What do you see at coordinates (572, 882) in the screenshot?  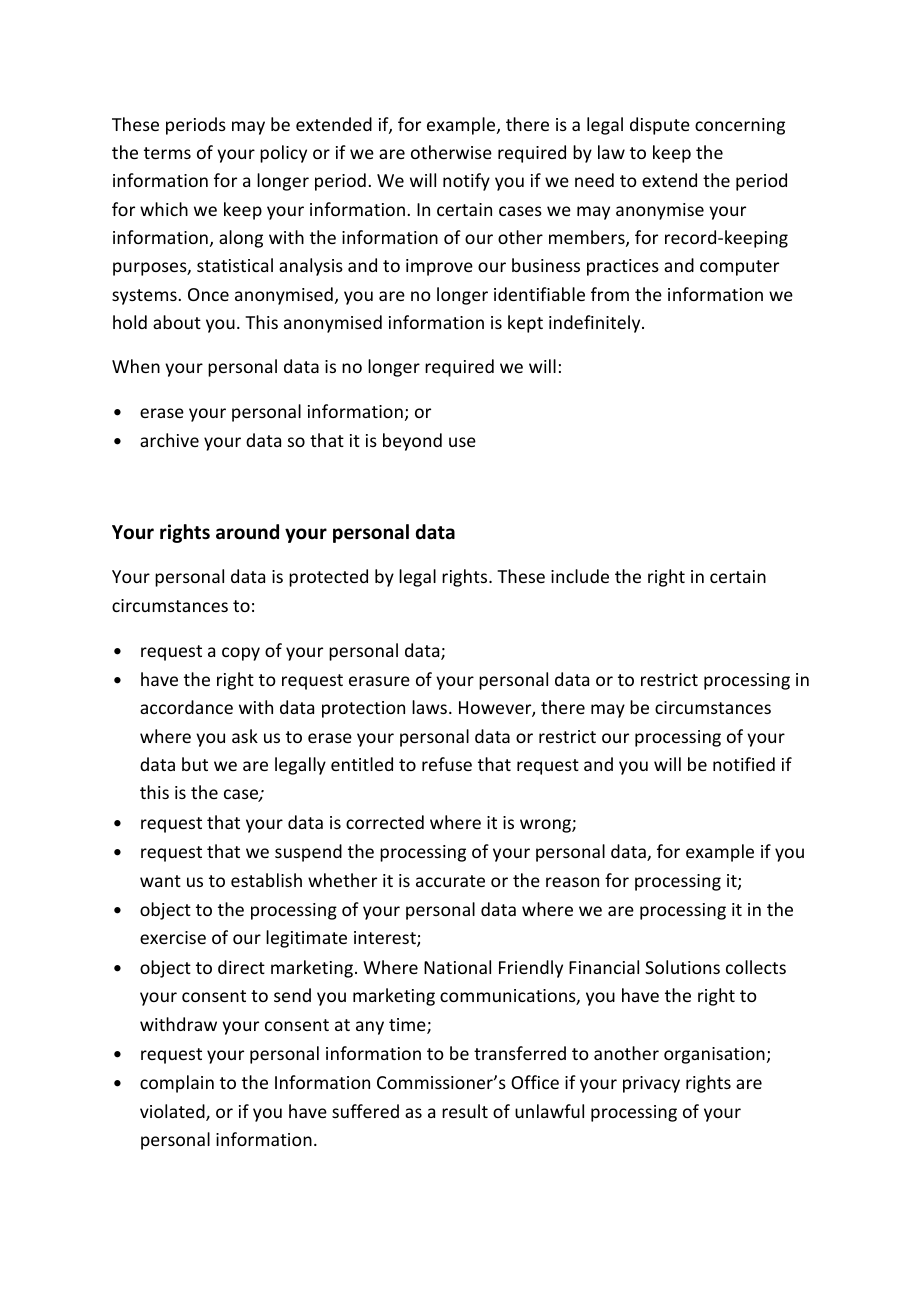 I see `reason` at bounding box center [572, 882].
